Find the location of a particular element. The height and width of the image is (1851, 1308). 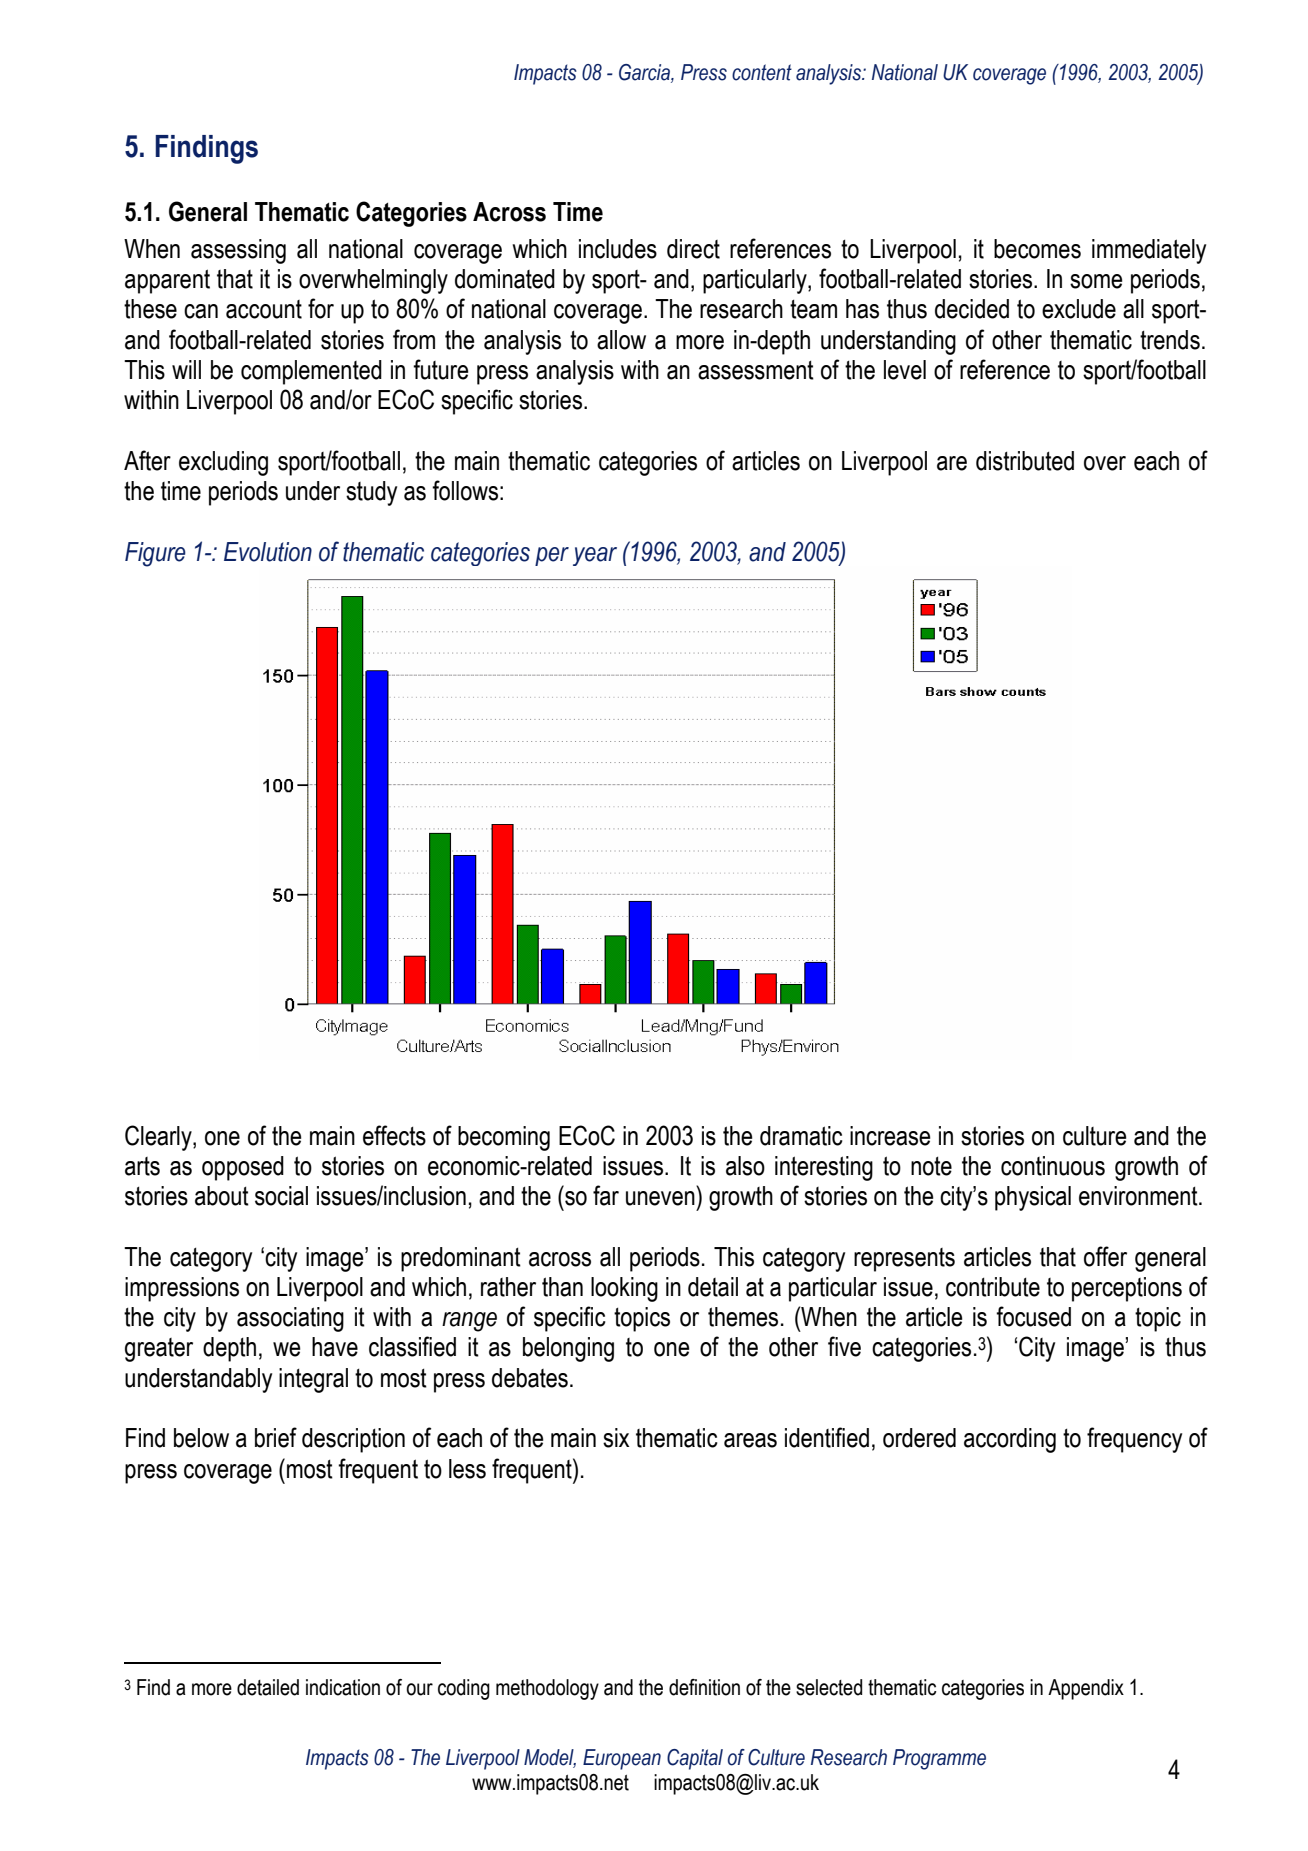

social is located at coordinates (281, 1196).
